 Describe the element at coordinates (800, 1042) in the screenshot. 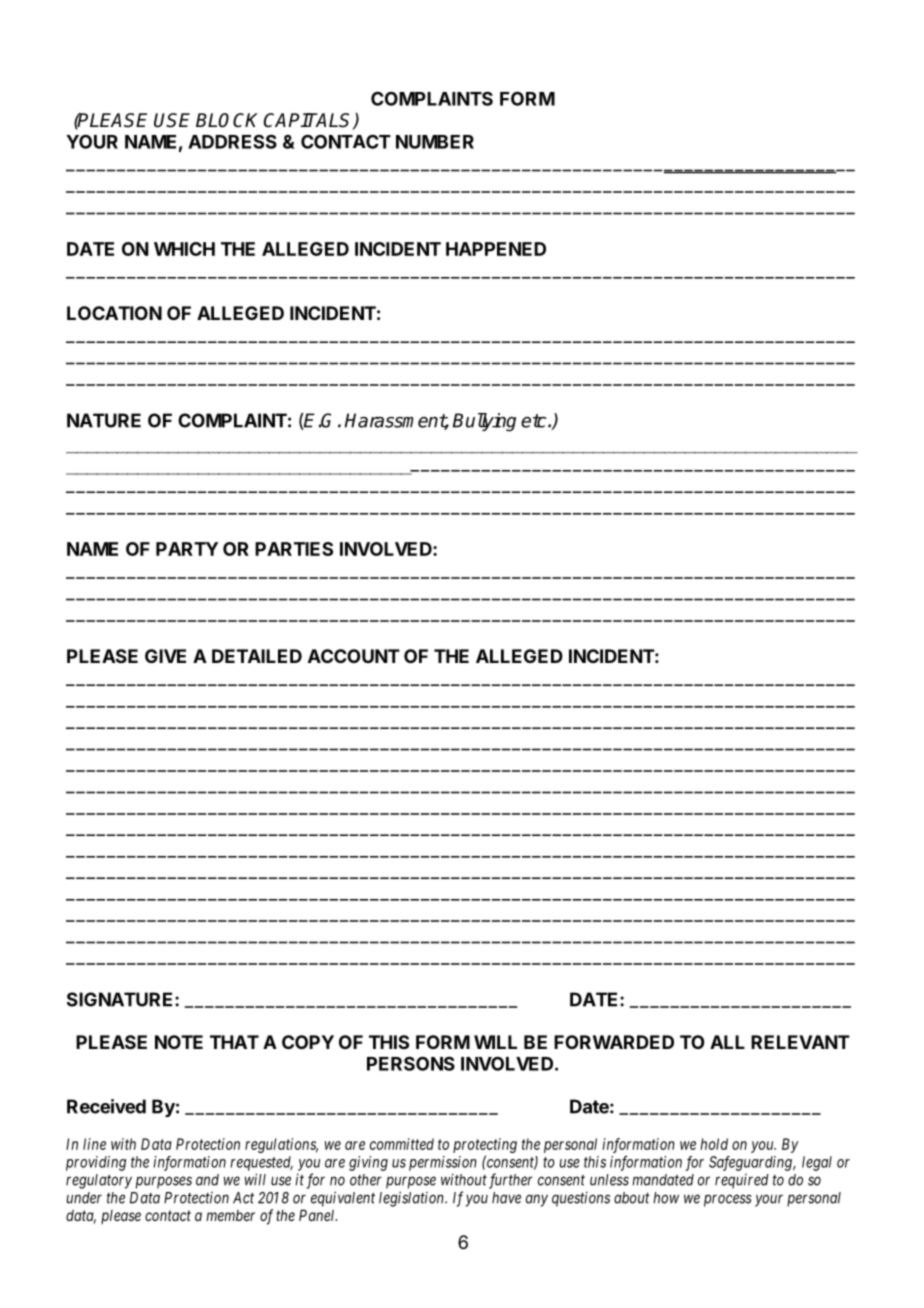

I see `RELEVANT` at that location.
